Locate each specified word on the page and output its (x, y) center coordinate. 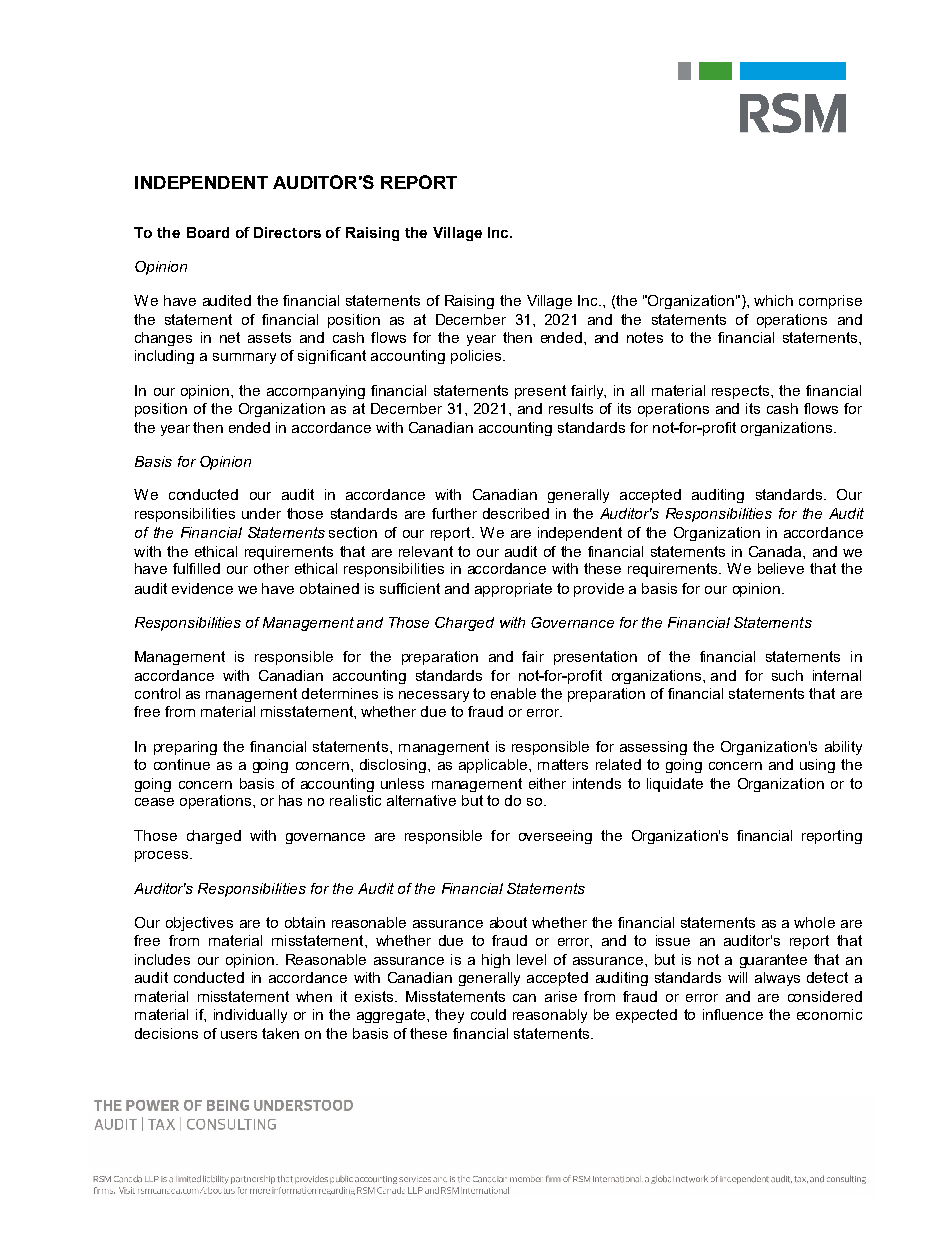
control (157, 693)
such (787, 675)
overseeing (555, 837)
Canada (776, 551)
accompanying (316, 392)
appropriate (513, 590)
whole (814, 922)
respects (742, 392)
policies (477, 357)
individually (250, 1016)
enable (513, 693)
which (773, 300)
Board (208, 232)
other (271, 568)
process (163, 856)
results (571, 408)
